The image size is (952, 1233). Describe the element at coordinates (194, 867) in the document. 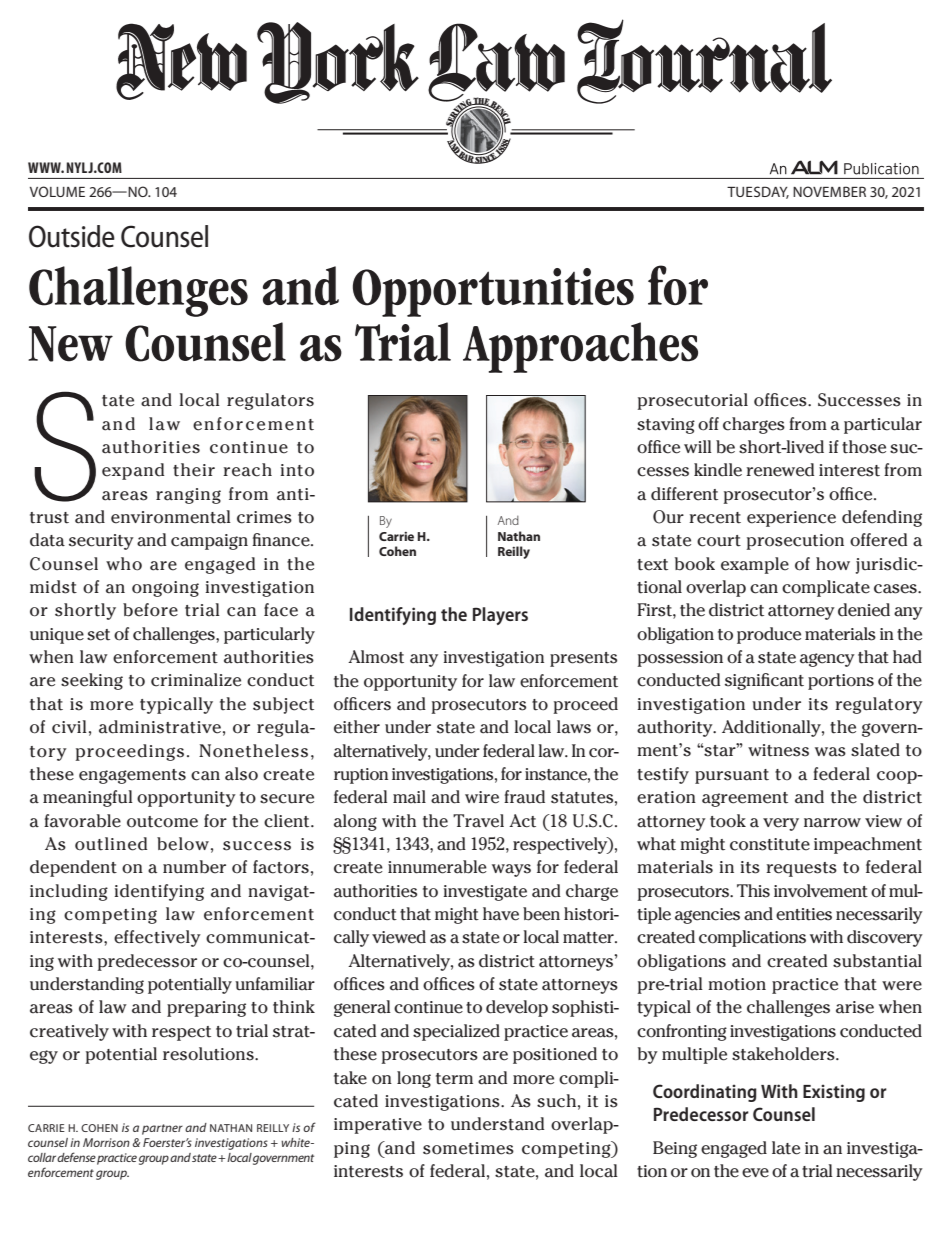

I see `number` at that location.
